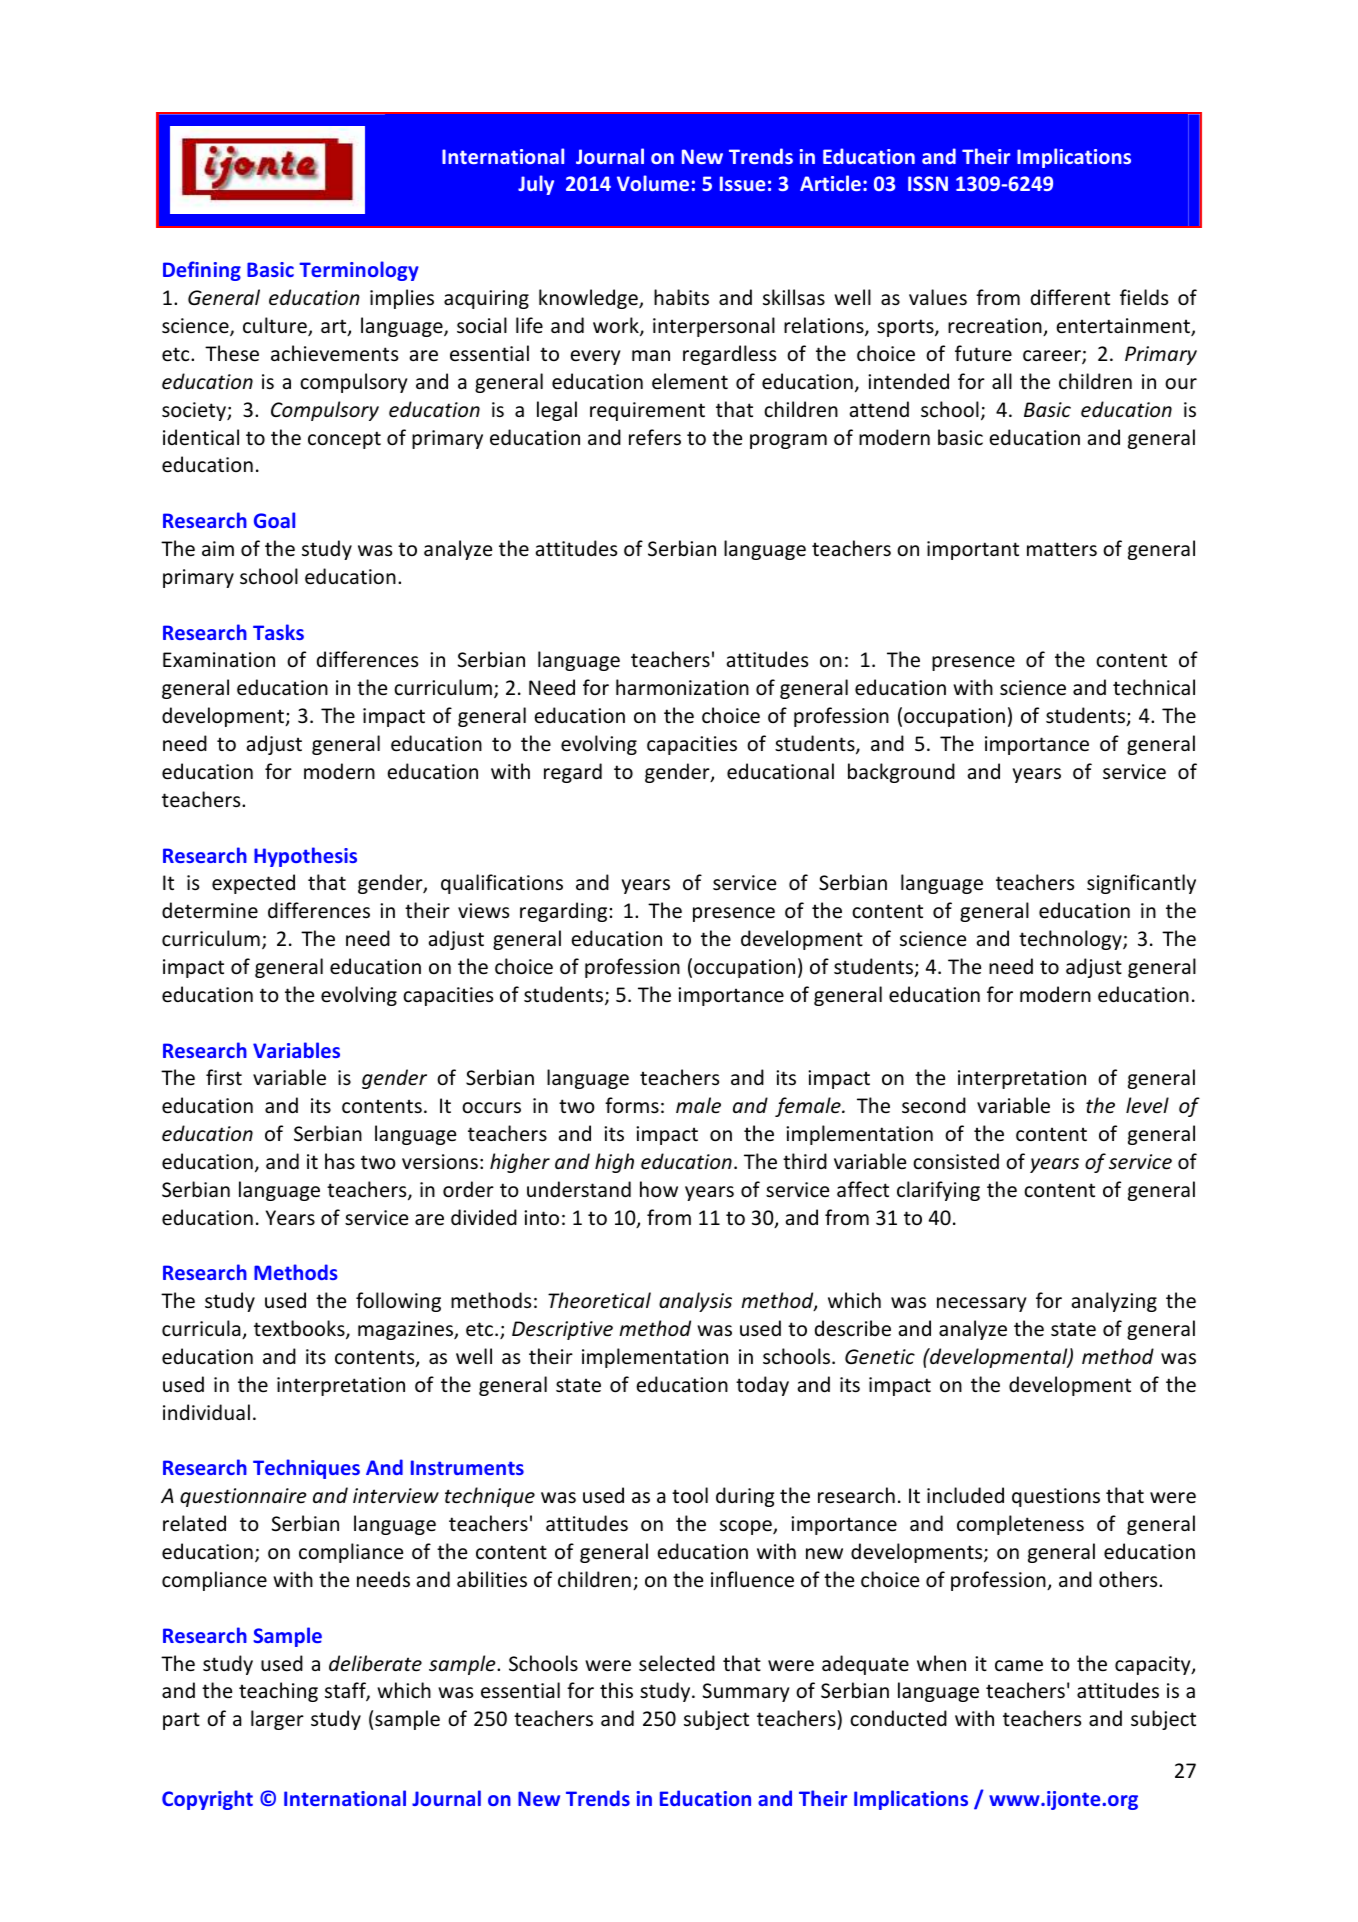 Image resolution: width=1358 pixels, height=1922 pixels. What do you see at coordinates (653, 183) in the screenshot?
I see `Volume` at bounding box center [653, 183].
